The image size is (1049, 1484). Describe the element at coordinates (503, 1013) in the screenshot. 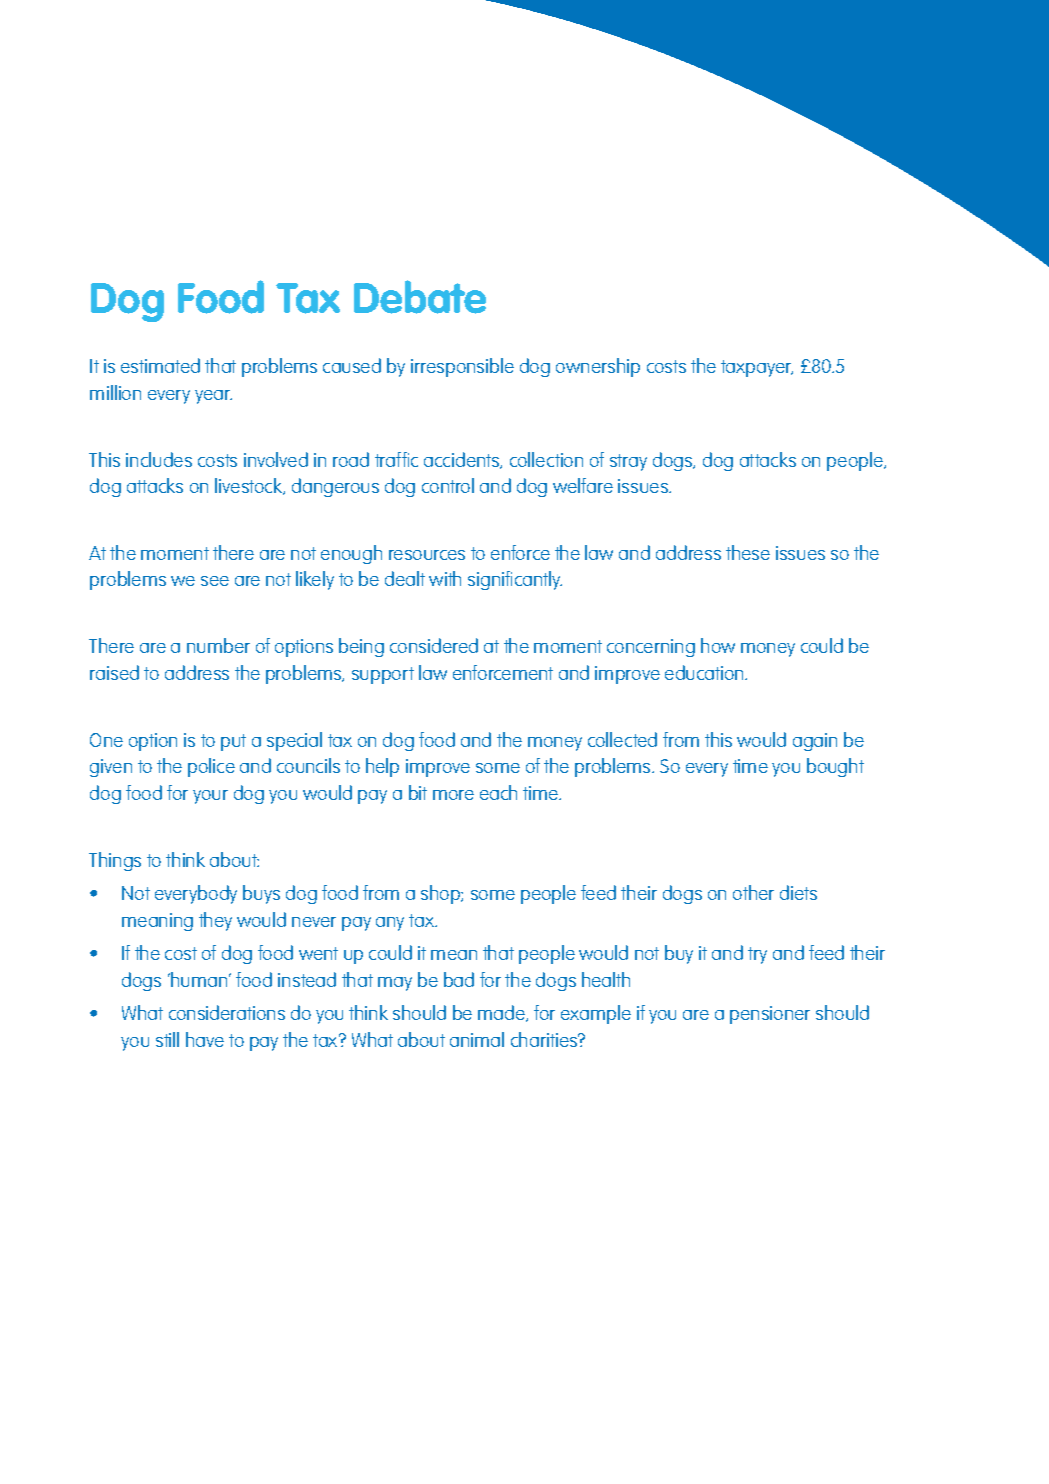

I see `made` at that location.
